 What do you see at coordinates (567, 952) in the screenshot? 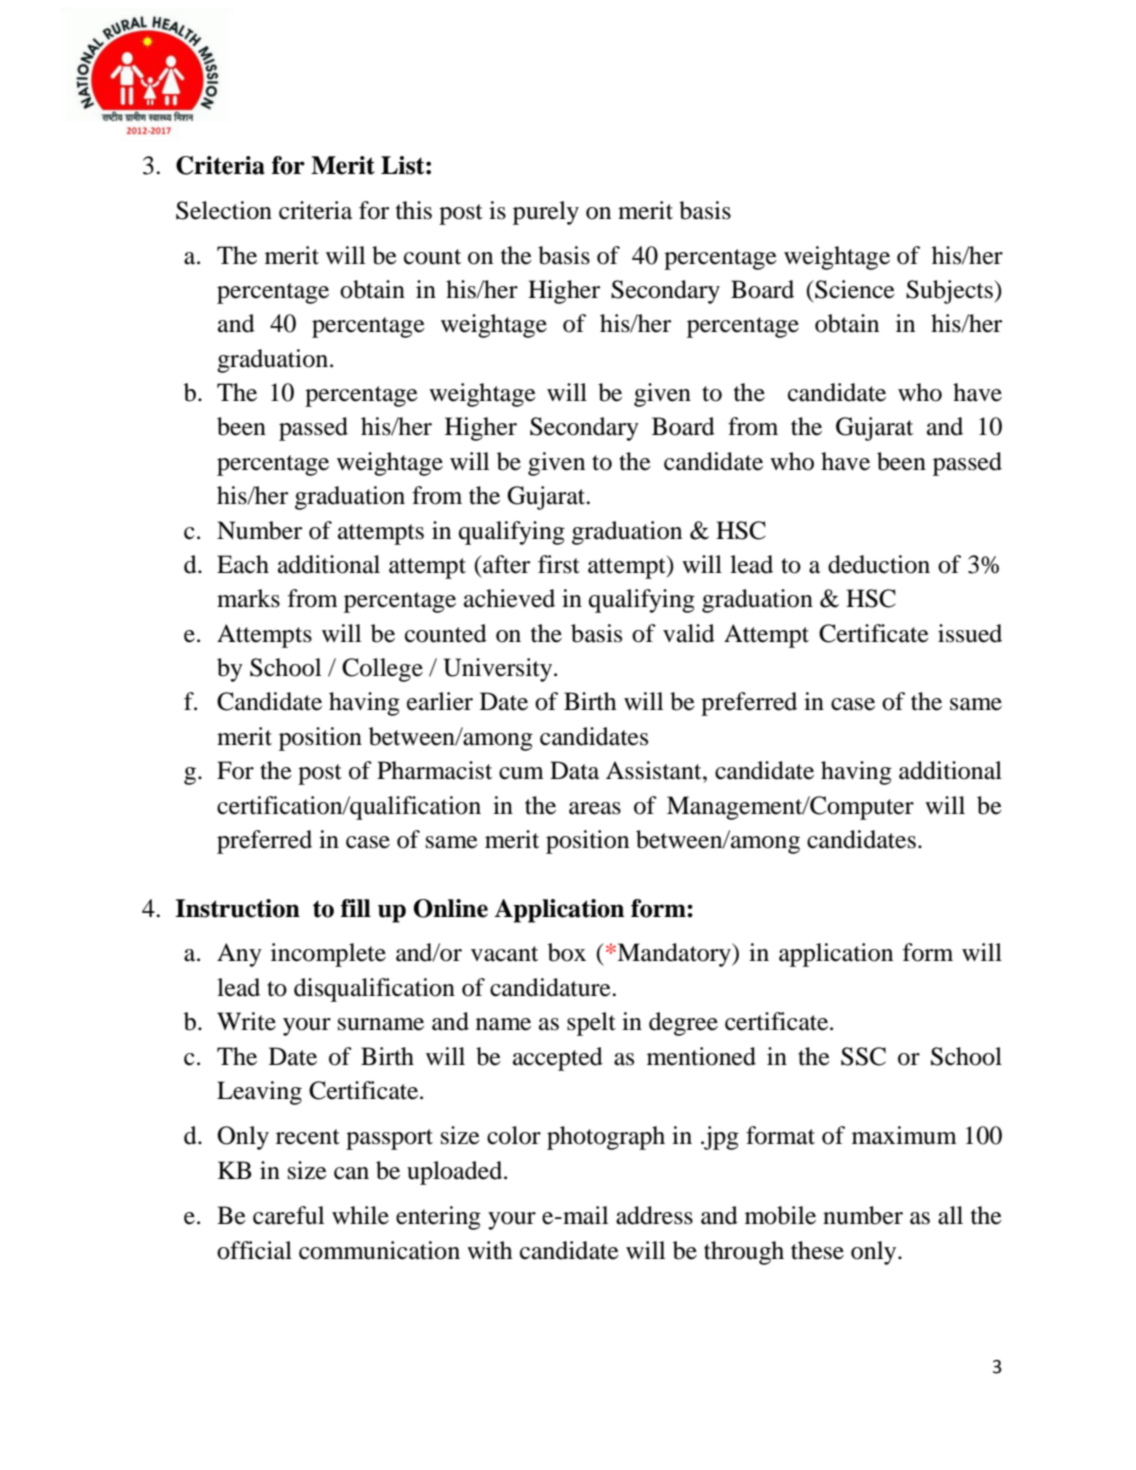
I see `box` at bounding box center [567, 952].
